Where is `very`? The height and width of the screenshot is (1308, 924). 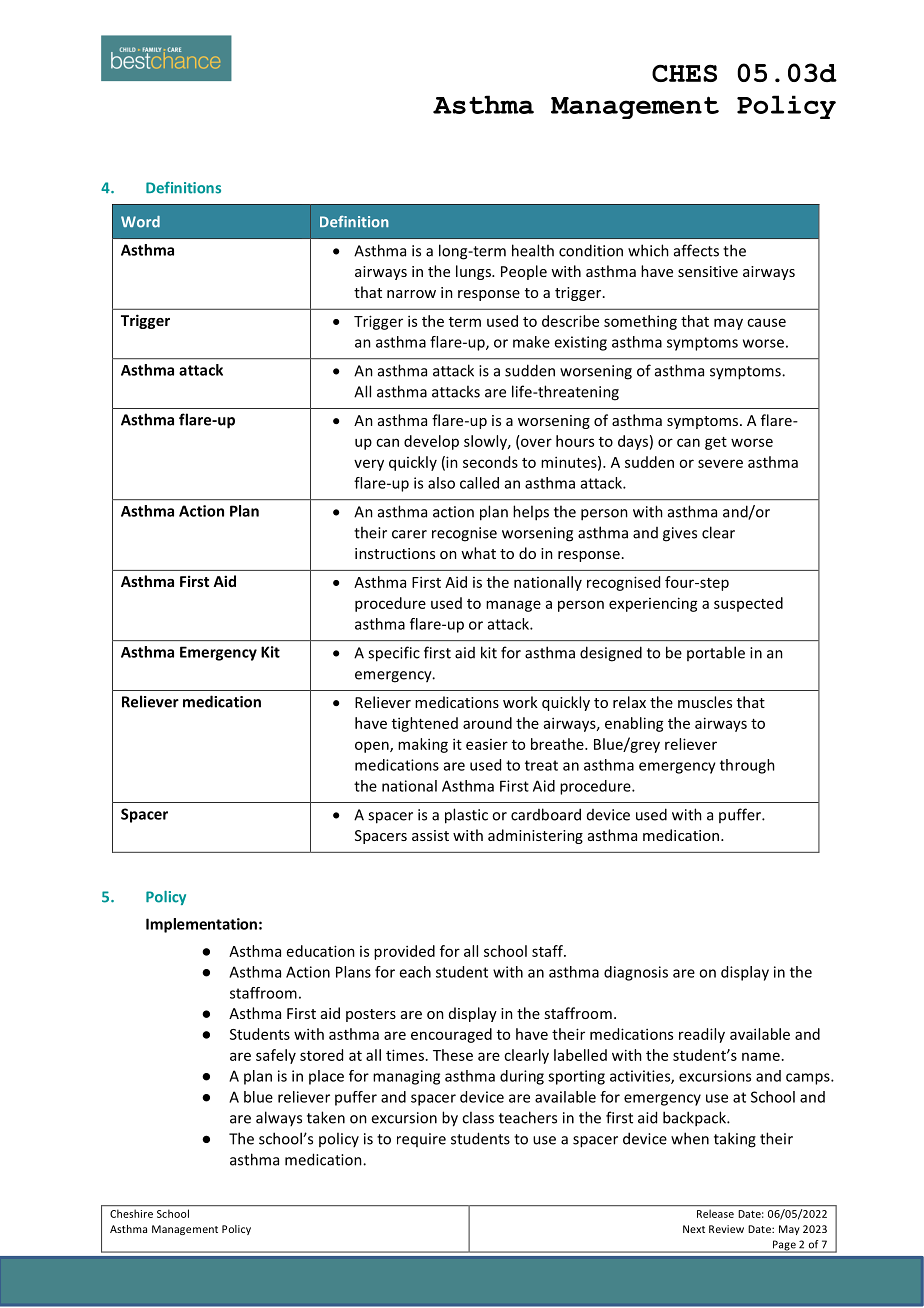
very is located at coordinates (369, 465).
